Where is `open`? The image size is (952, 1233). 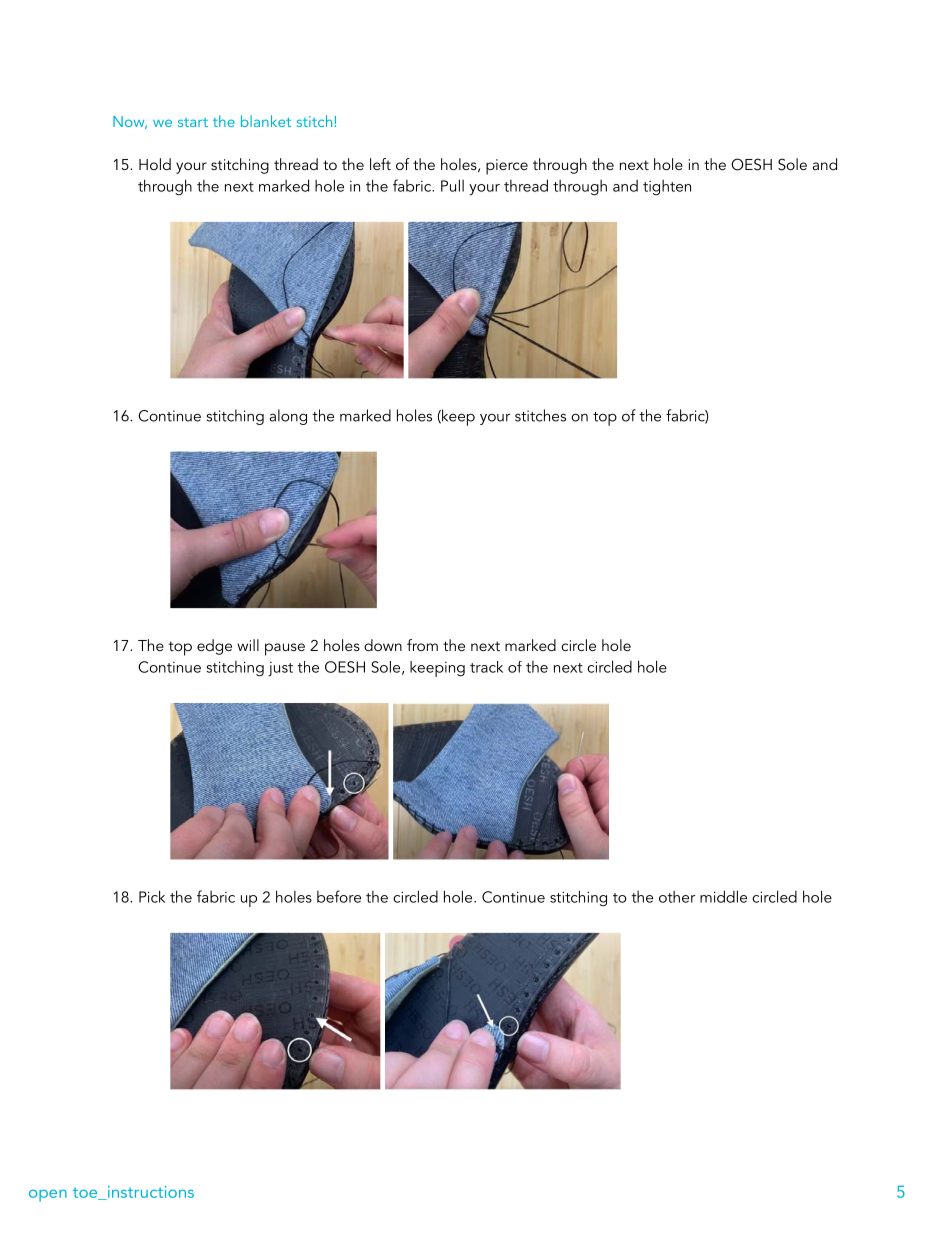
open is located at coordinates (48, 1195).
